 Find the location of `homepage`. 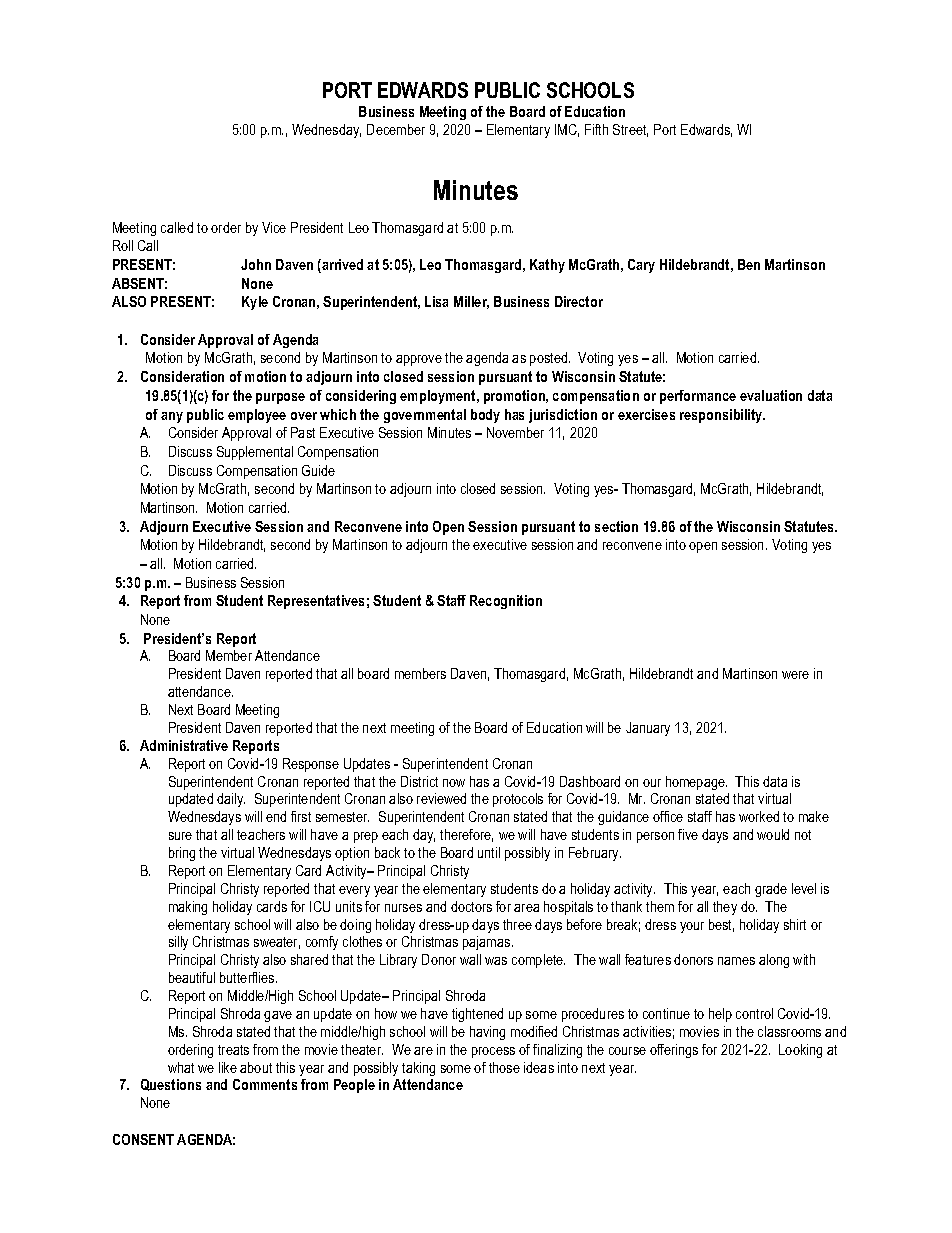

homepage is located at coordinates (696, 783).
